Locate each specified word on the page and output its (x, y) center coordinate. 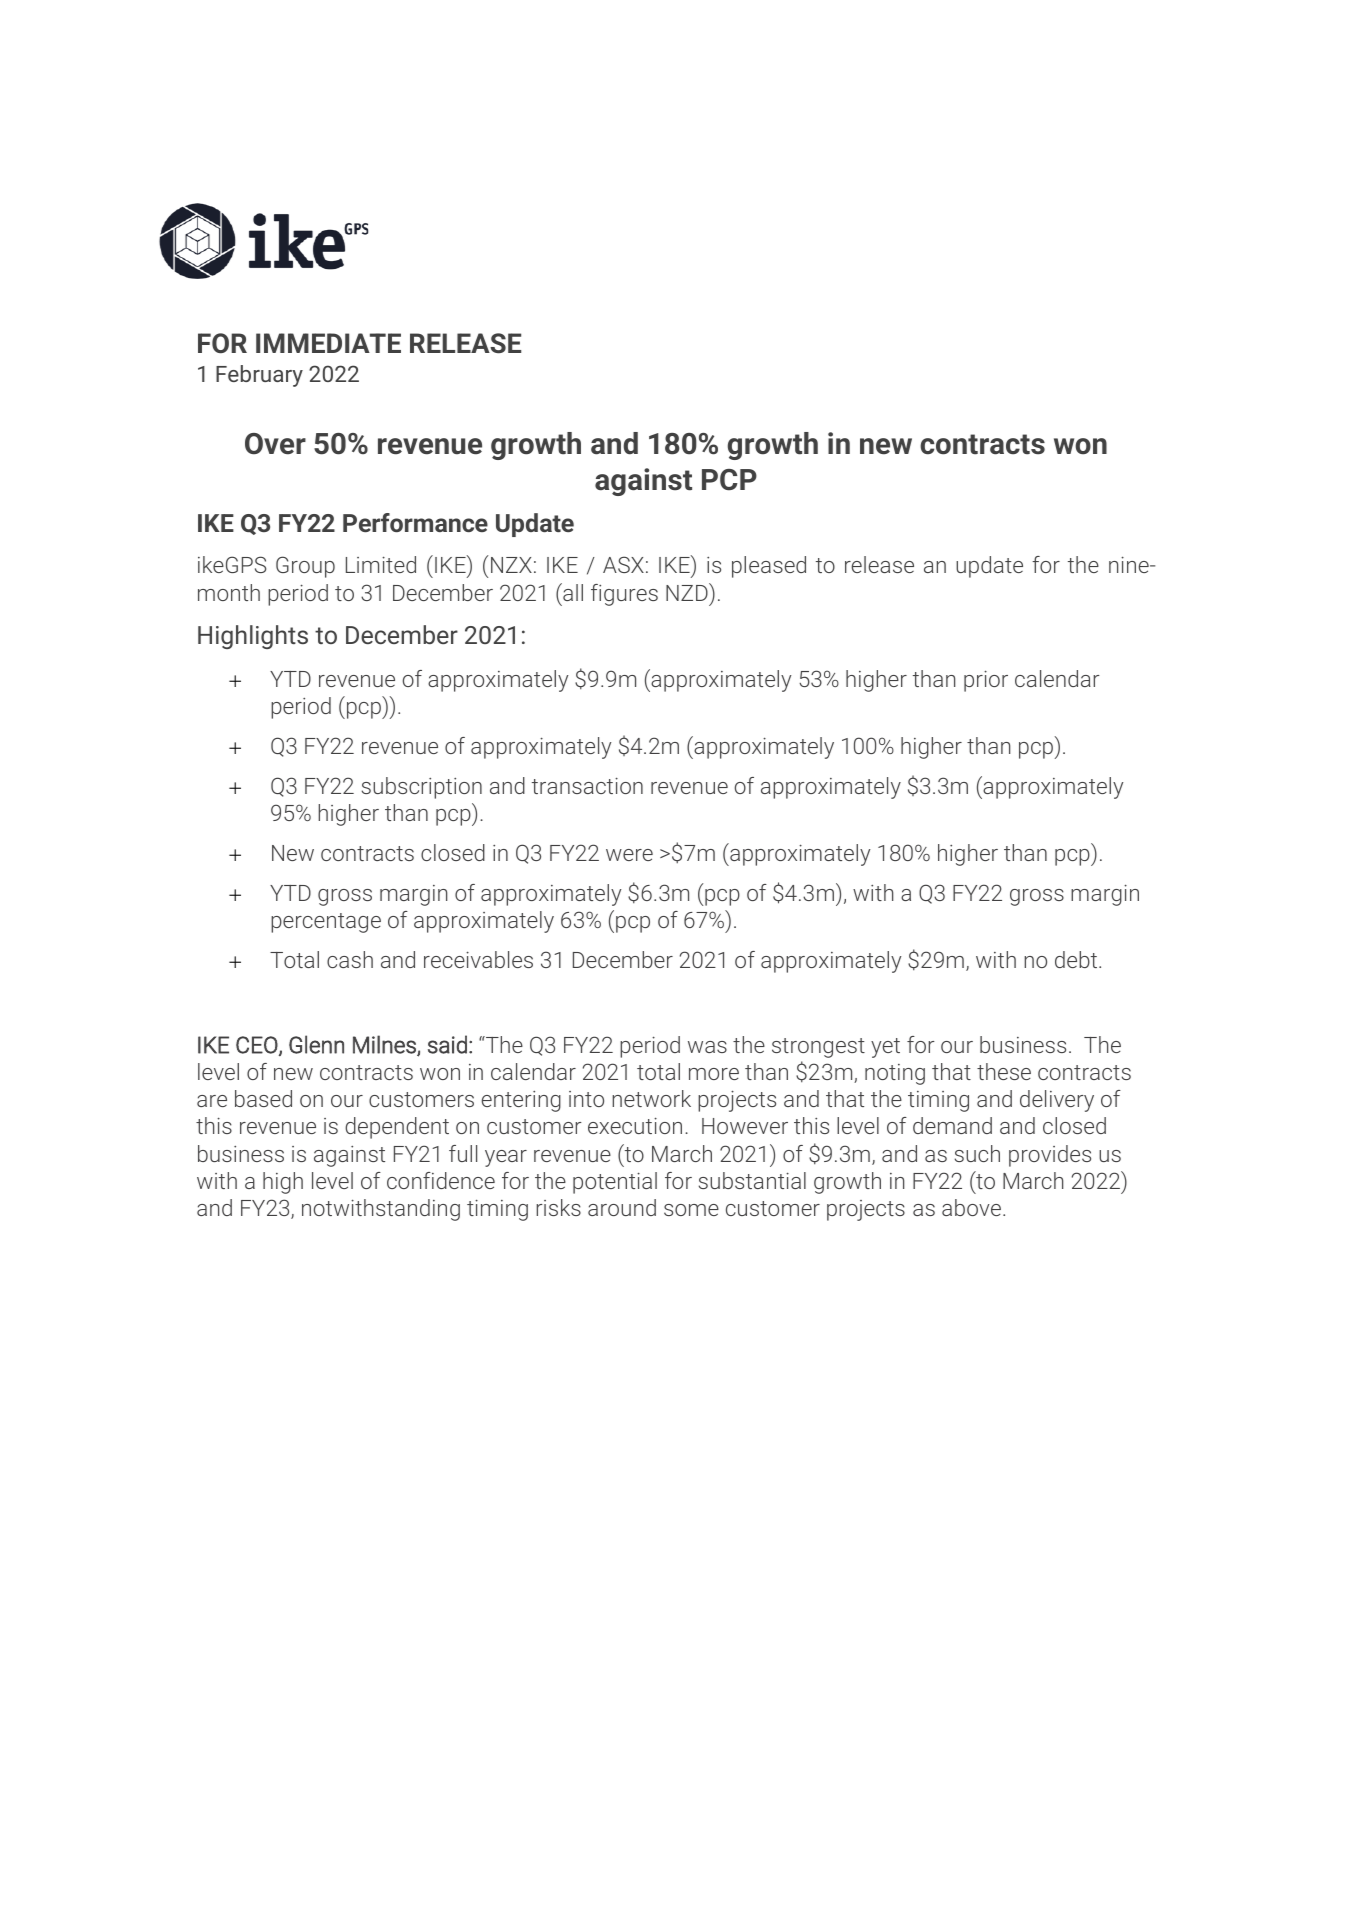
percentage (326, 923)
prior (986, 681)
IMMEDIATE (328, 343)
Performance (415, 522)
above (971, 1207)
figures (624, 595)
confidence (441, 1180)
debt (1077, 959)
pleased (769, 567)
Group (305, 567)
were (629, 855)
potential (615, 1183)
